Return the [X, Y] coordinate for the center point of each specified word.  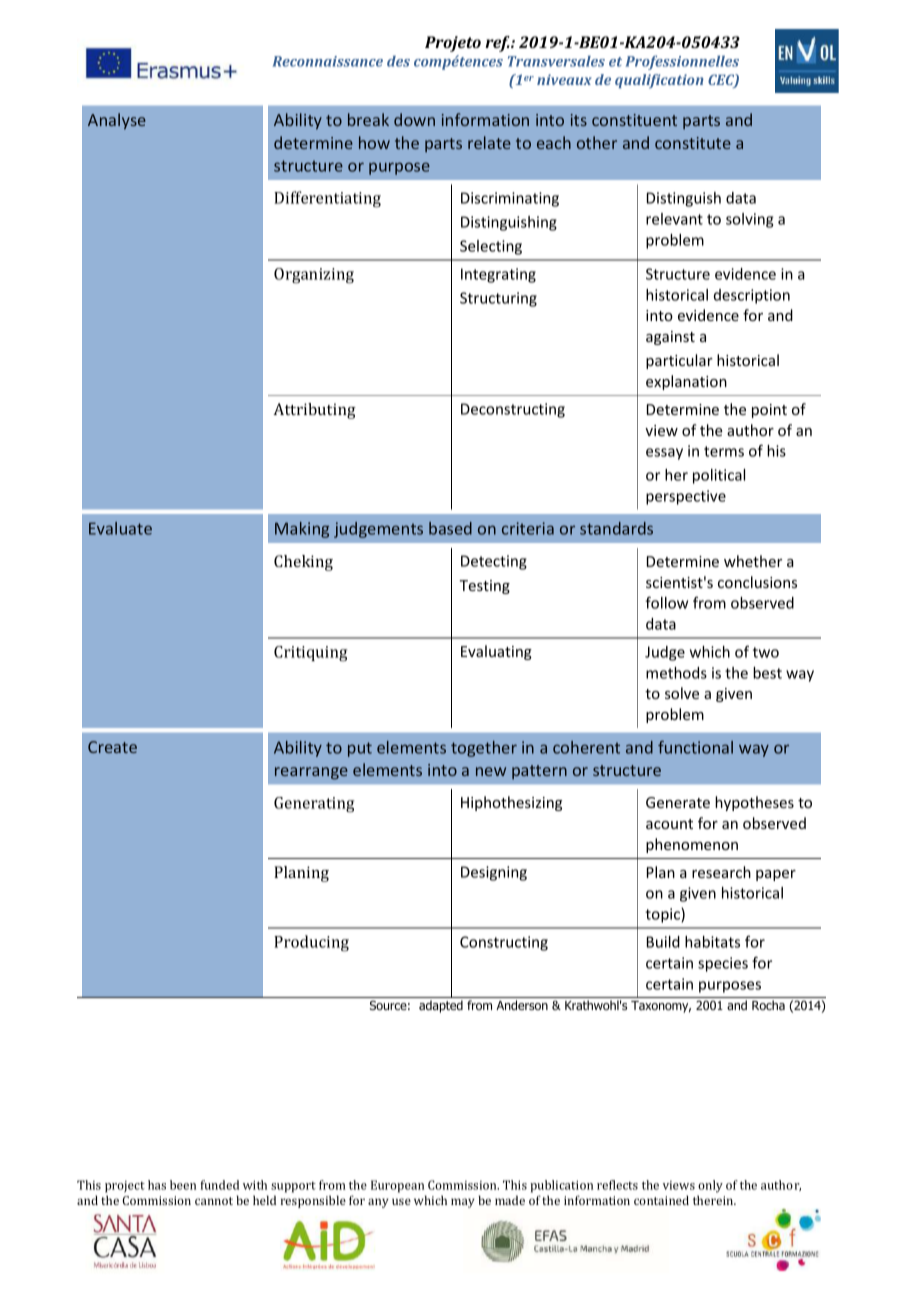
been [183, 1185]
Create [112, 747]
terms [724, 451]
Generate [678, 802]
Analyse [117, 121]
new [491, 771]
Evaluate [120, 528]
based [450, 528]
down [414, 119]
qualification [659, 81]
